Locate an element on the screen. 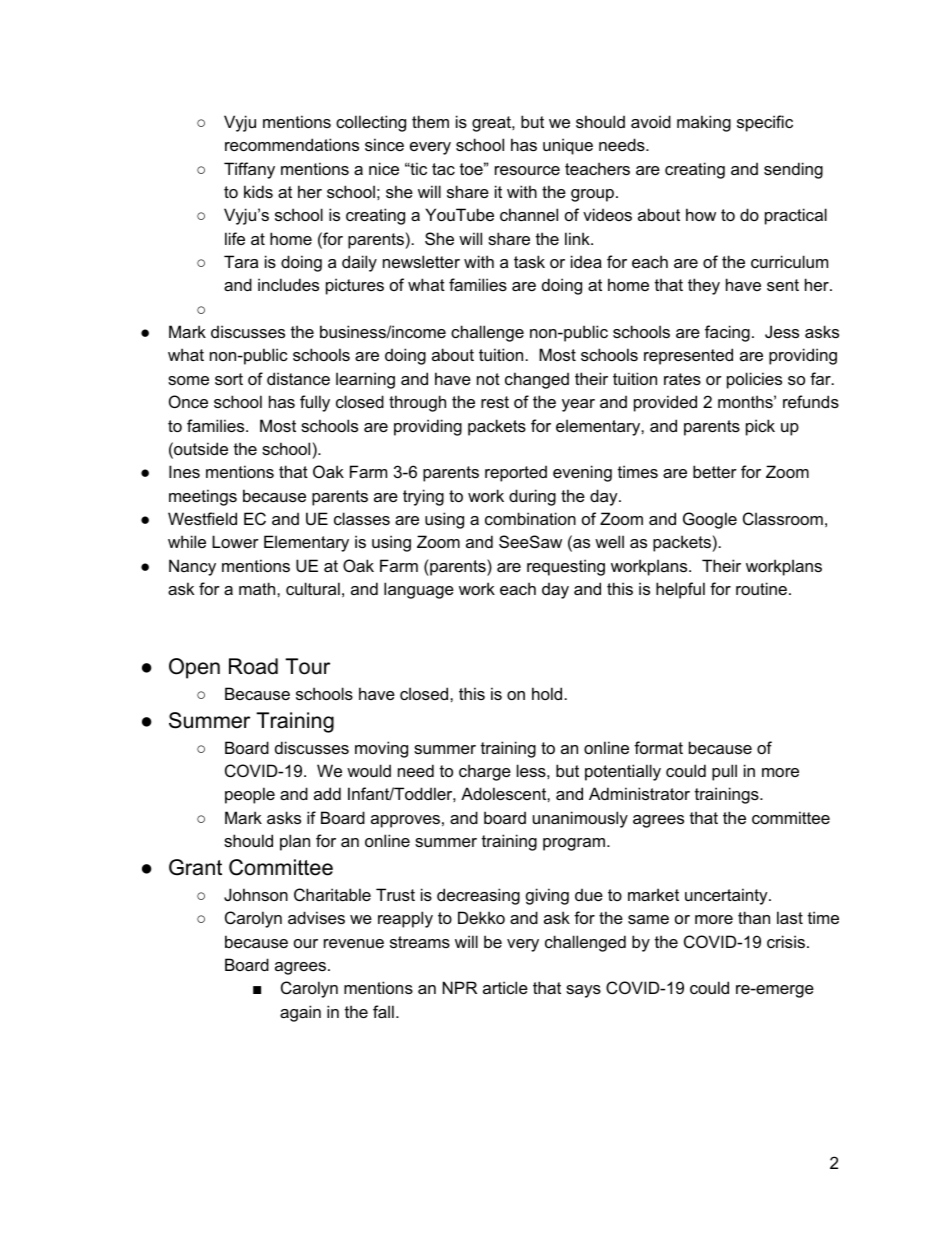 Image resolution: width=952 pixels, height=1233 pixels. includes is located at coordinates (288, 284).
